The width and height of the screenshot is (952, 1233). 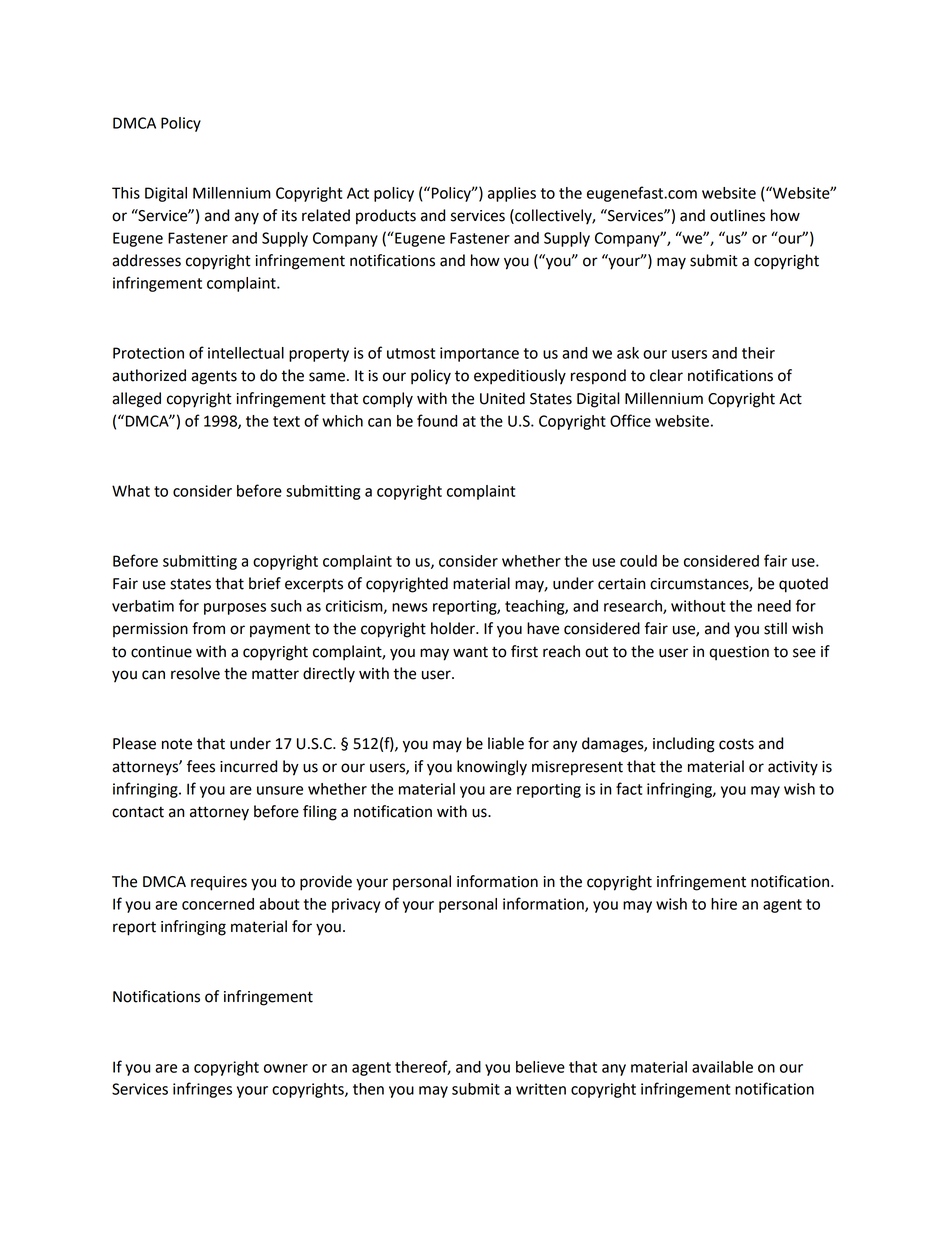 I want to click on available, so click(x=722, y=1067).
